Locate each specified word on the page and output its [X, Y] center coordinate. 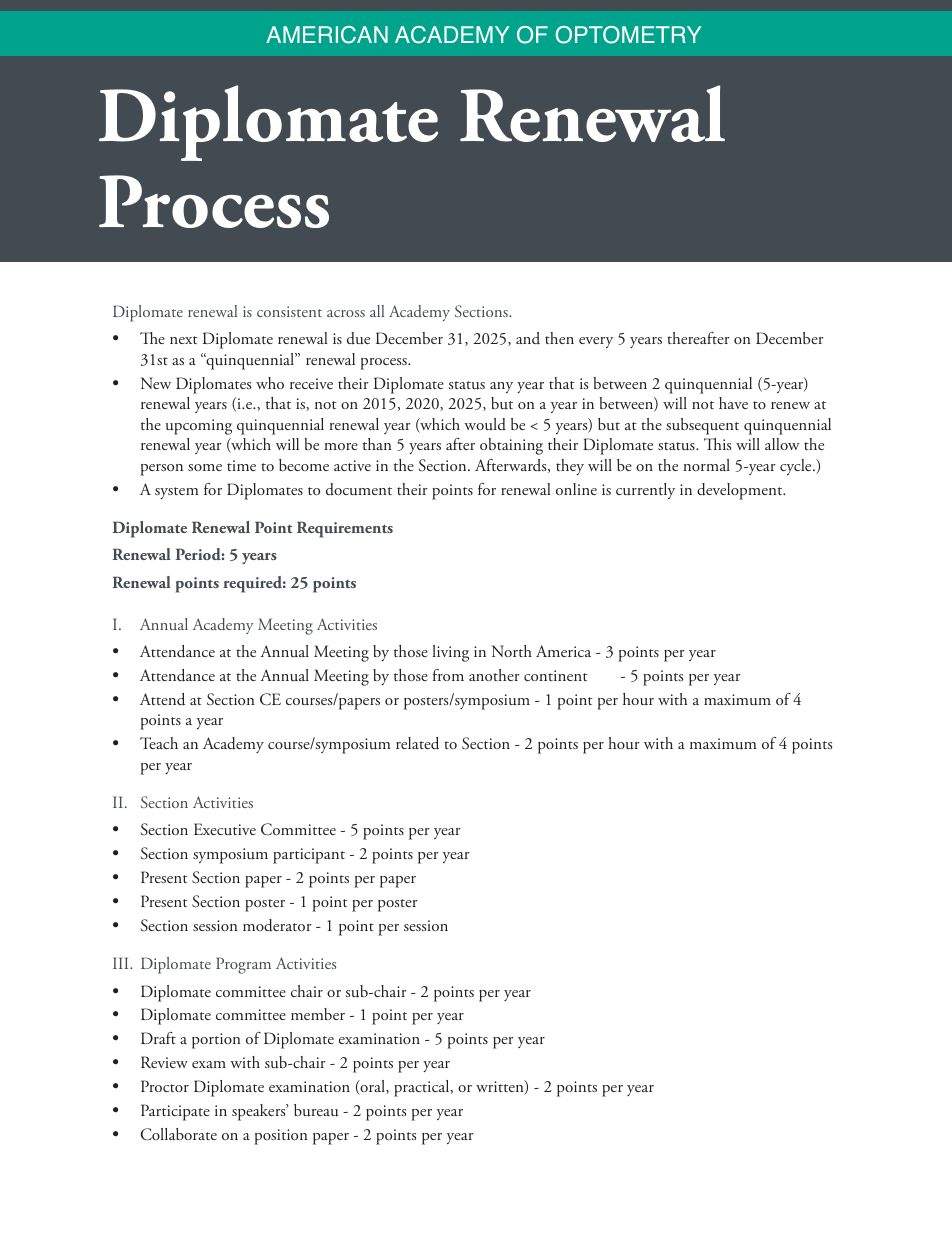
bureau [316, 1110]
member [318, 1014]
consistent [289, 311]
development [741, 491]
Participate [175, 1112]
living [450, 653]
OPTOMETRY [628, 35]
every [596, 342]
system [177, 493]
